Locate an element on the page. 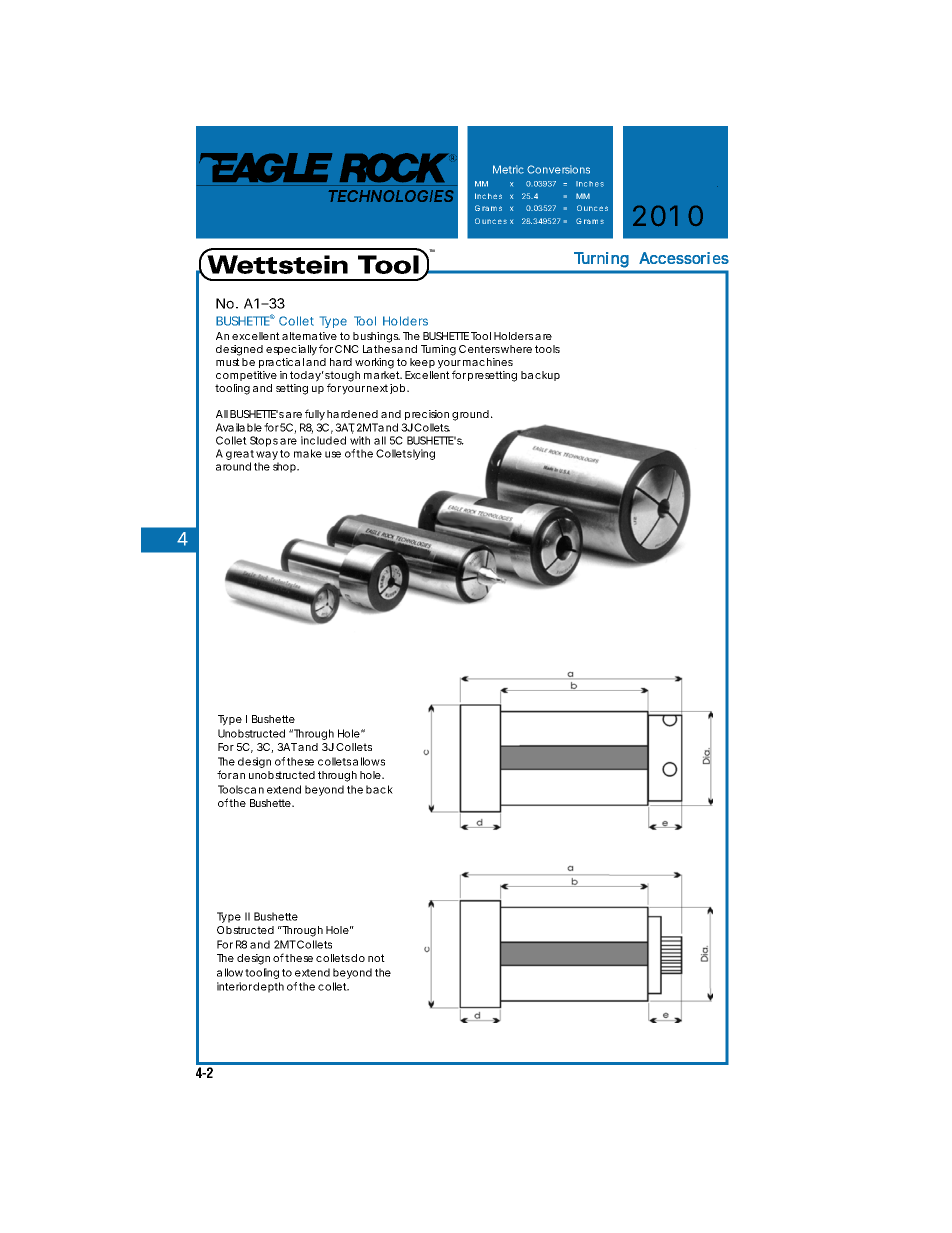  Conversions is located at coordinates (558, 169).
